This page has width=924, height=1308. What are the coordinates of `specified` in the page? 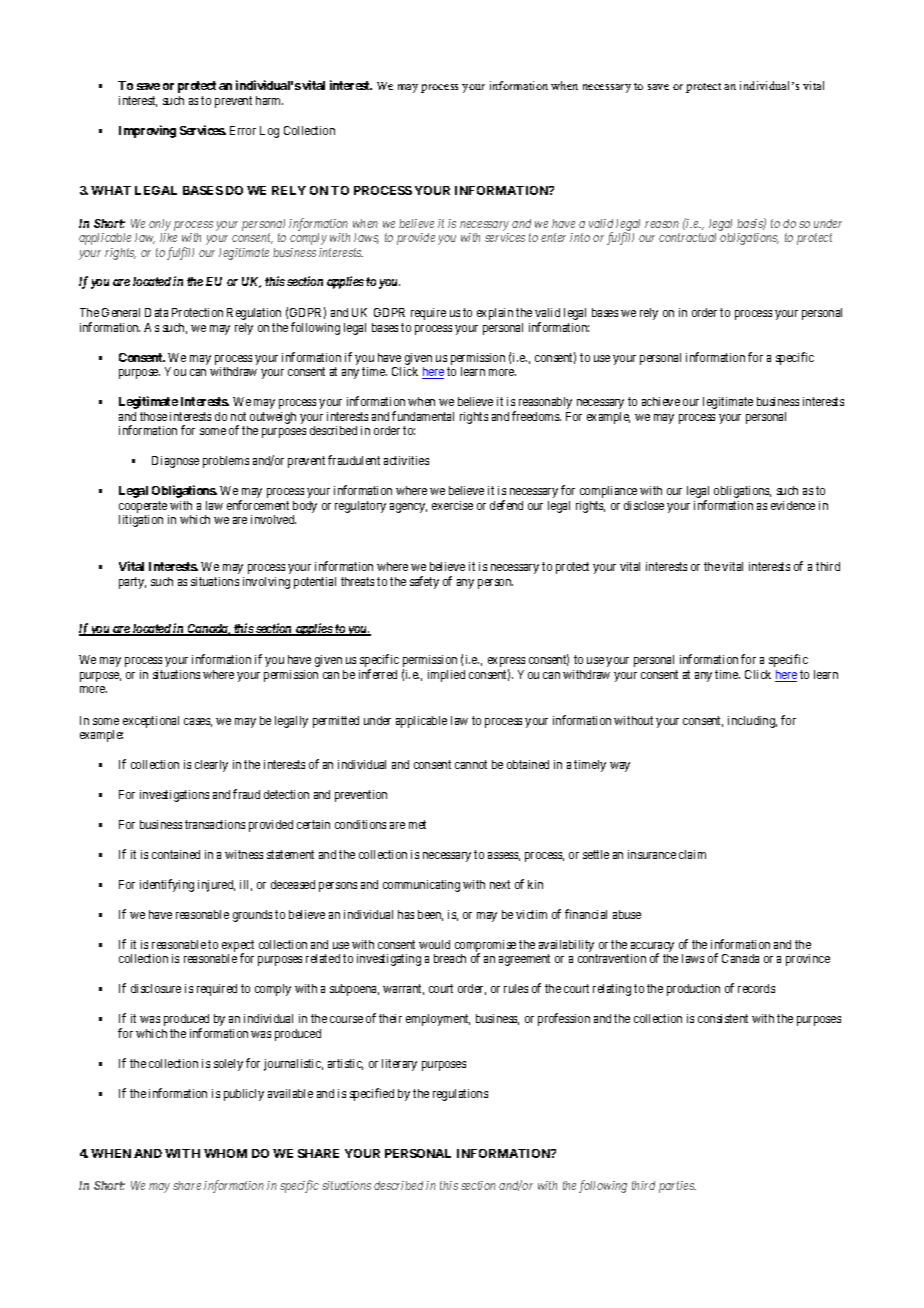 It's located at (372, 1094).
